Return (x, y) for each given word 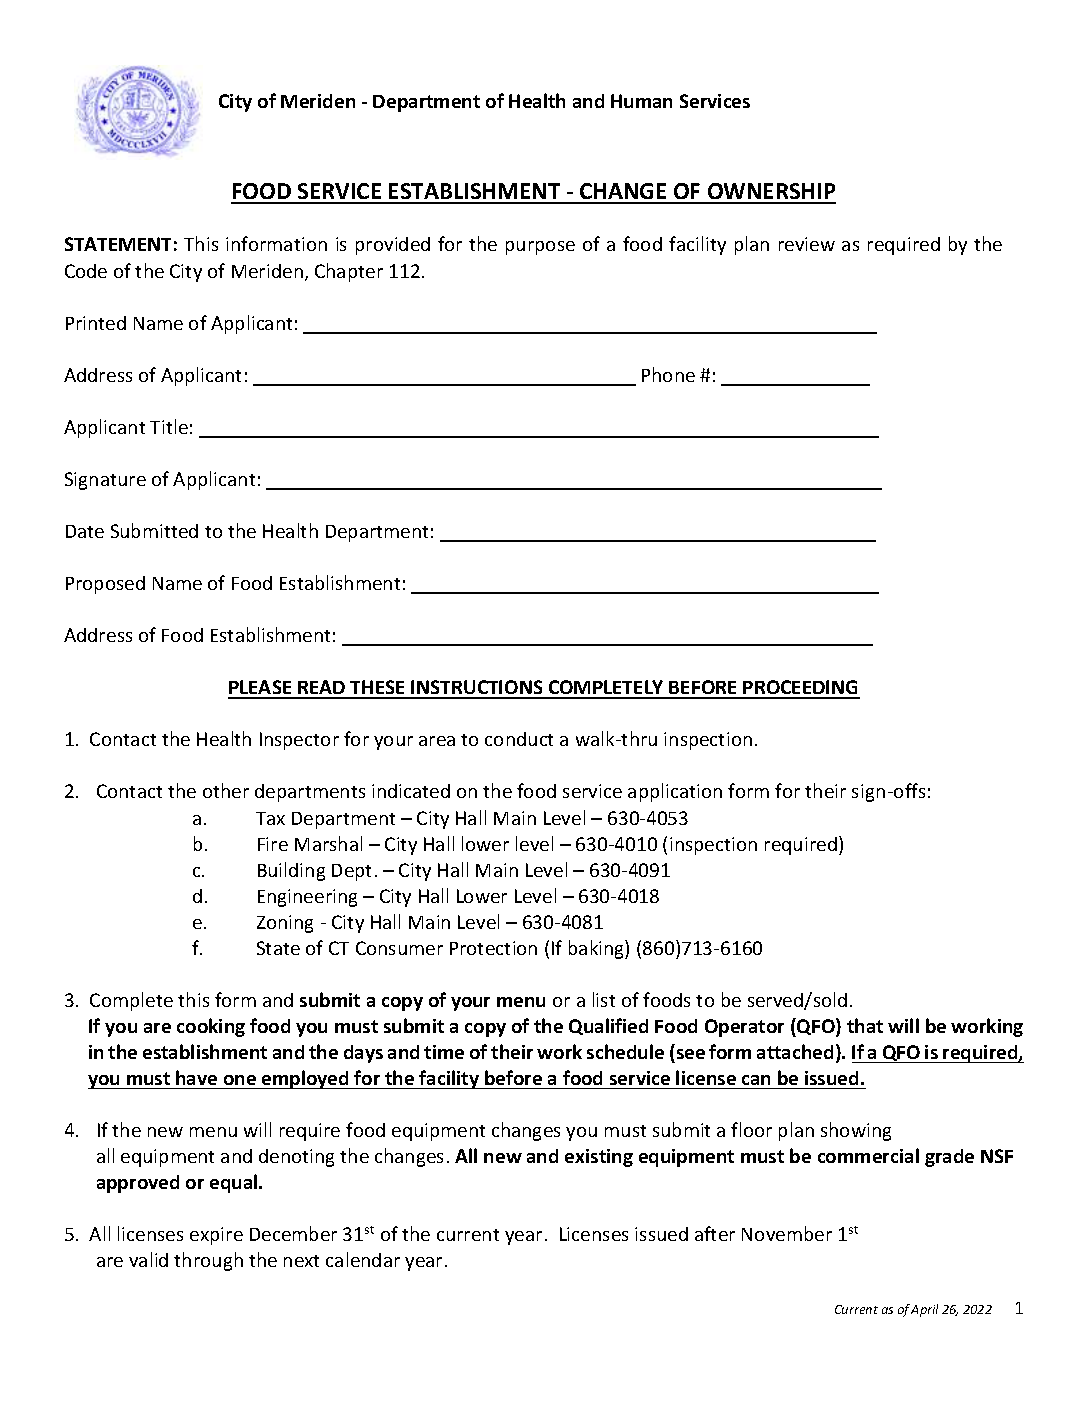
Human (641, 101)
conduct (519, 739)
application (675, 792)
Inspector (299, 741)
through (208, 1261)
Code (86, 271)
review (807, 244)
